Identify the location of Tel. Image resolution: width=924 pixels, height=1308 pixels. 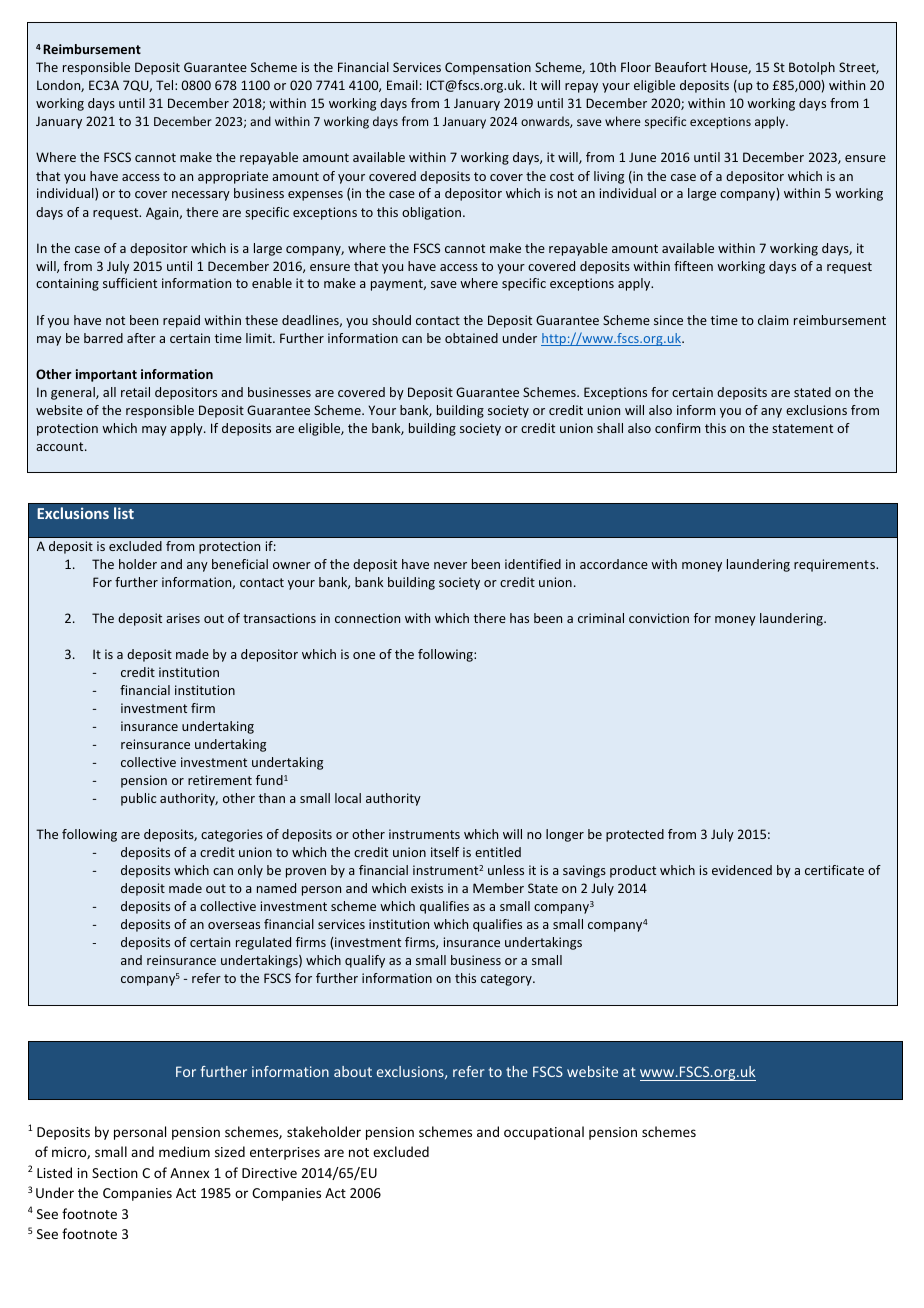
(166, 85).
